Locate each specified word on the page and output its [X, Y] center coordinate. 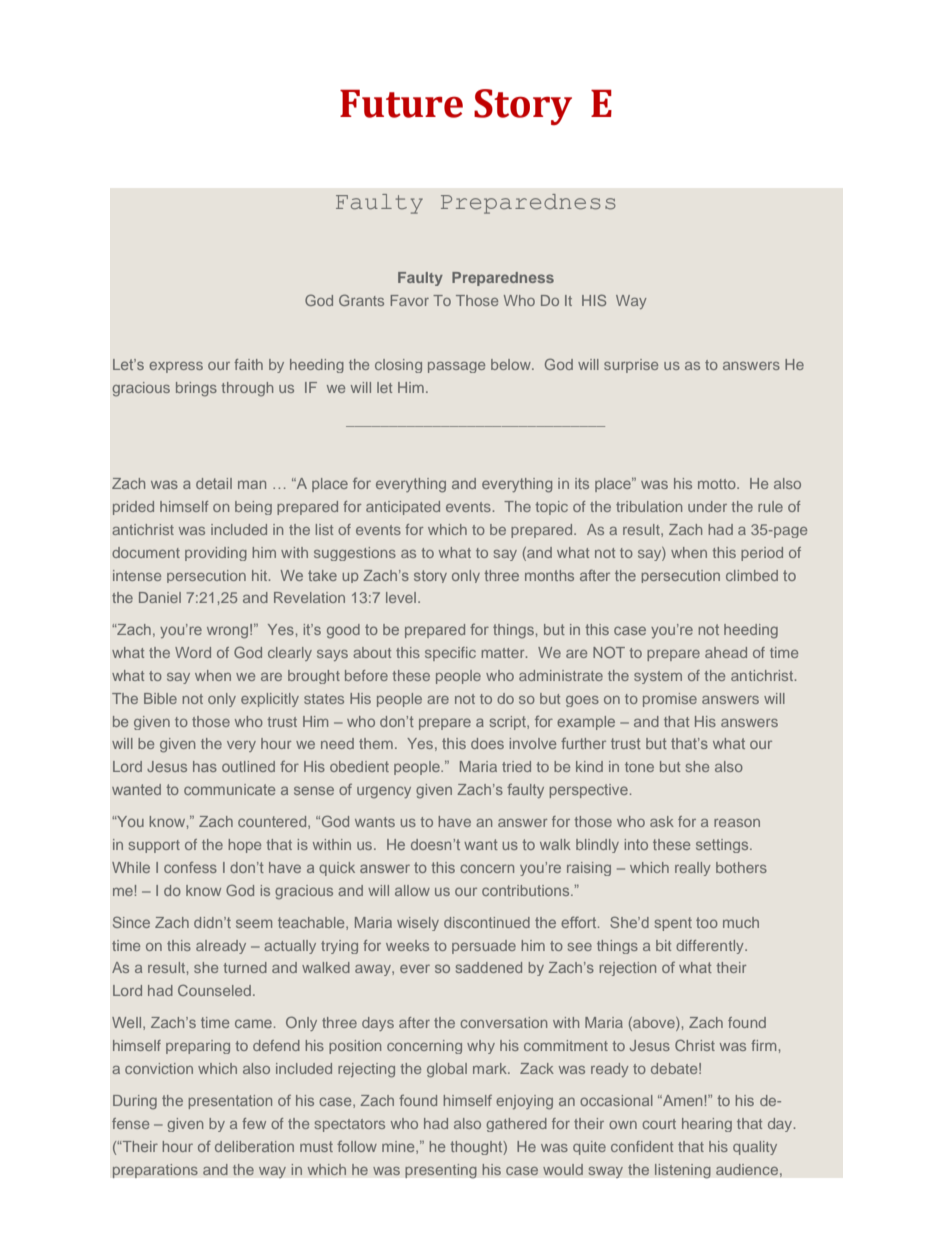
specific [450, 654]
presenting [441, 1171]
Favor [410, 300]
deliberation [254, 1146]
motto [718, 484]
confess [190, 867]
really [693, 869]
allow [412, 890]
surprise [631, 366]
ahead [726, 652]
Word [193, 652]
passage [456, 367]
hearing [707, 1125]
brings [196, 389]
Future [401, 103]
